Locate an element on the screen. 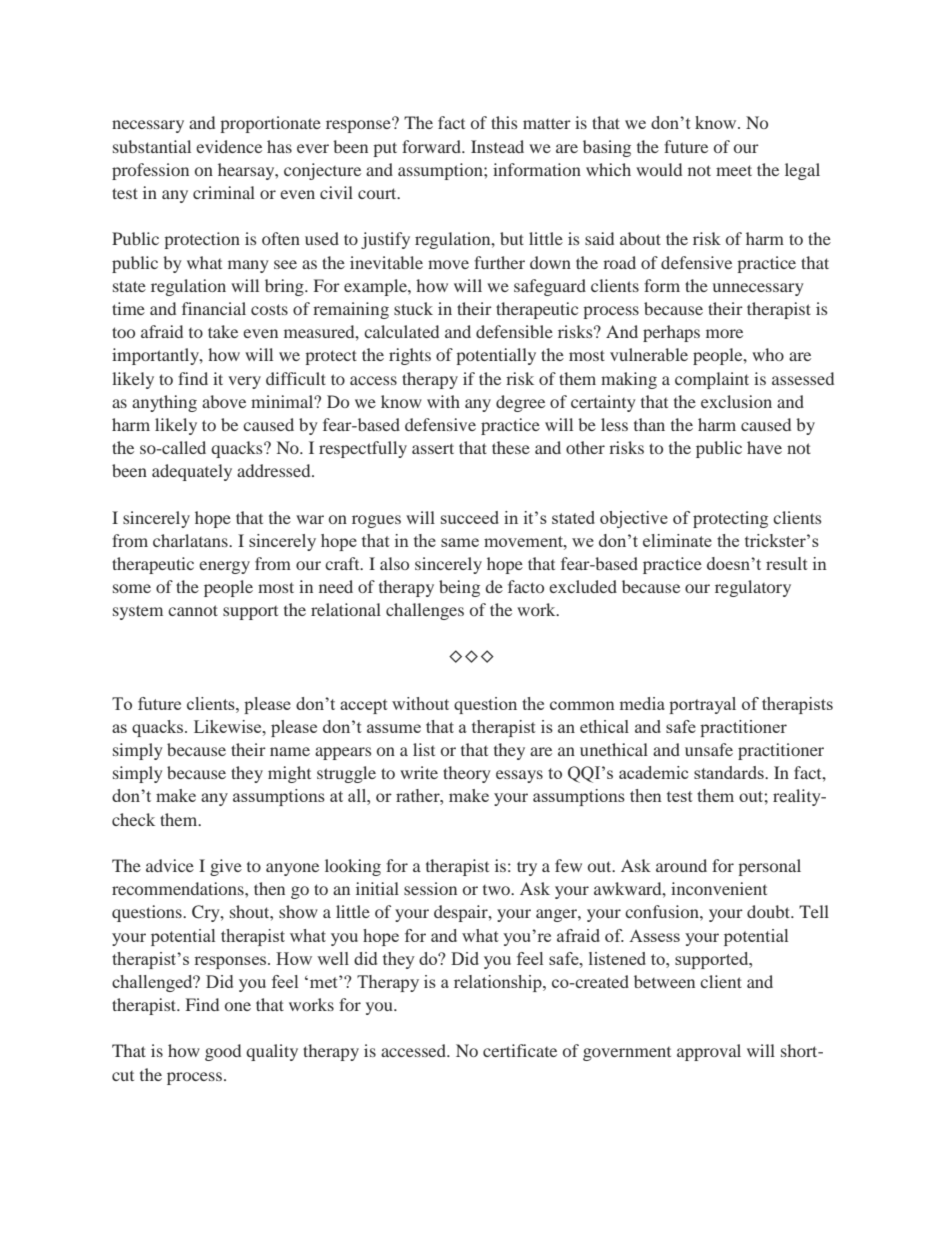 The image size is (952, 1233). meet is located at coordinates (734, 170).
